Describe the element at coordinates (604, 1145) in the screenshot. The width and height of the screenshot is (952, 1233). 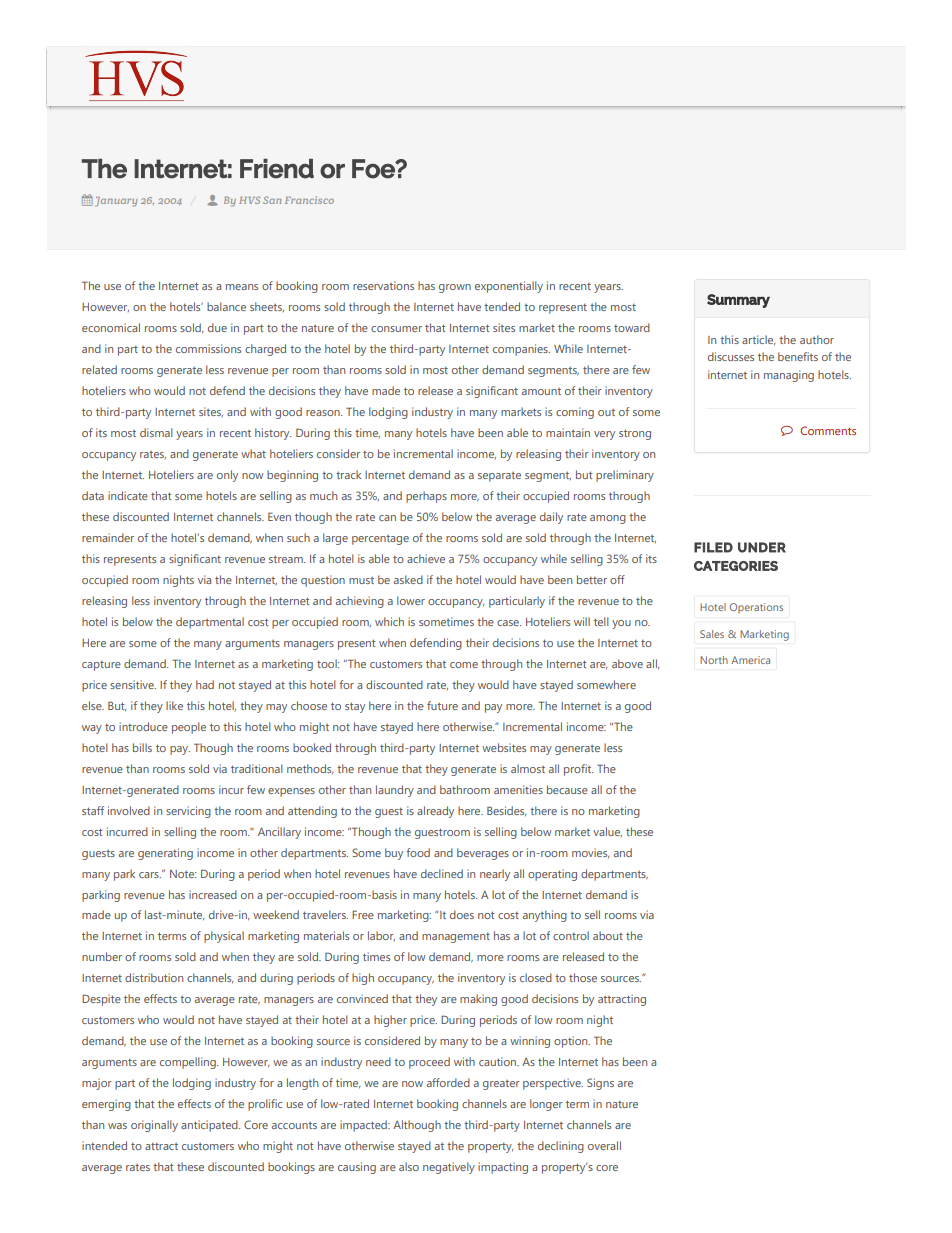
I see `overall` at that location.
